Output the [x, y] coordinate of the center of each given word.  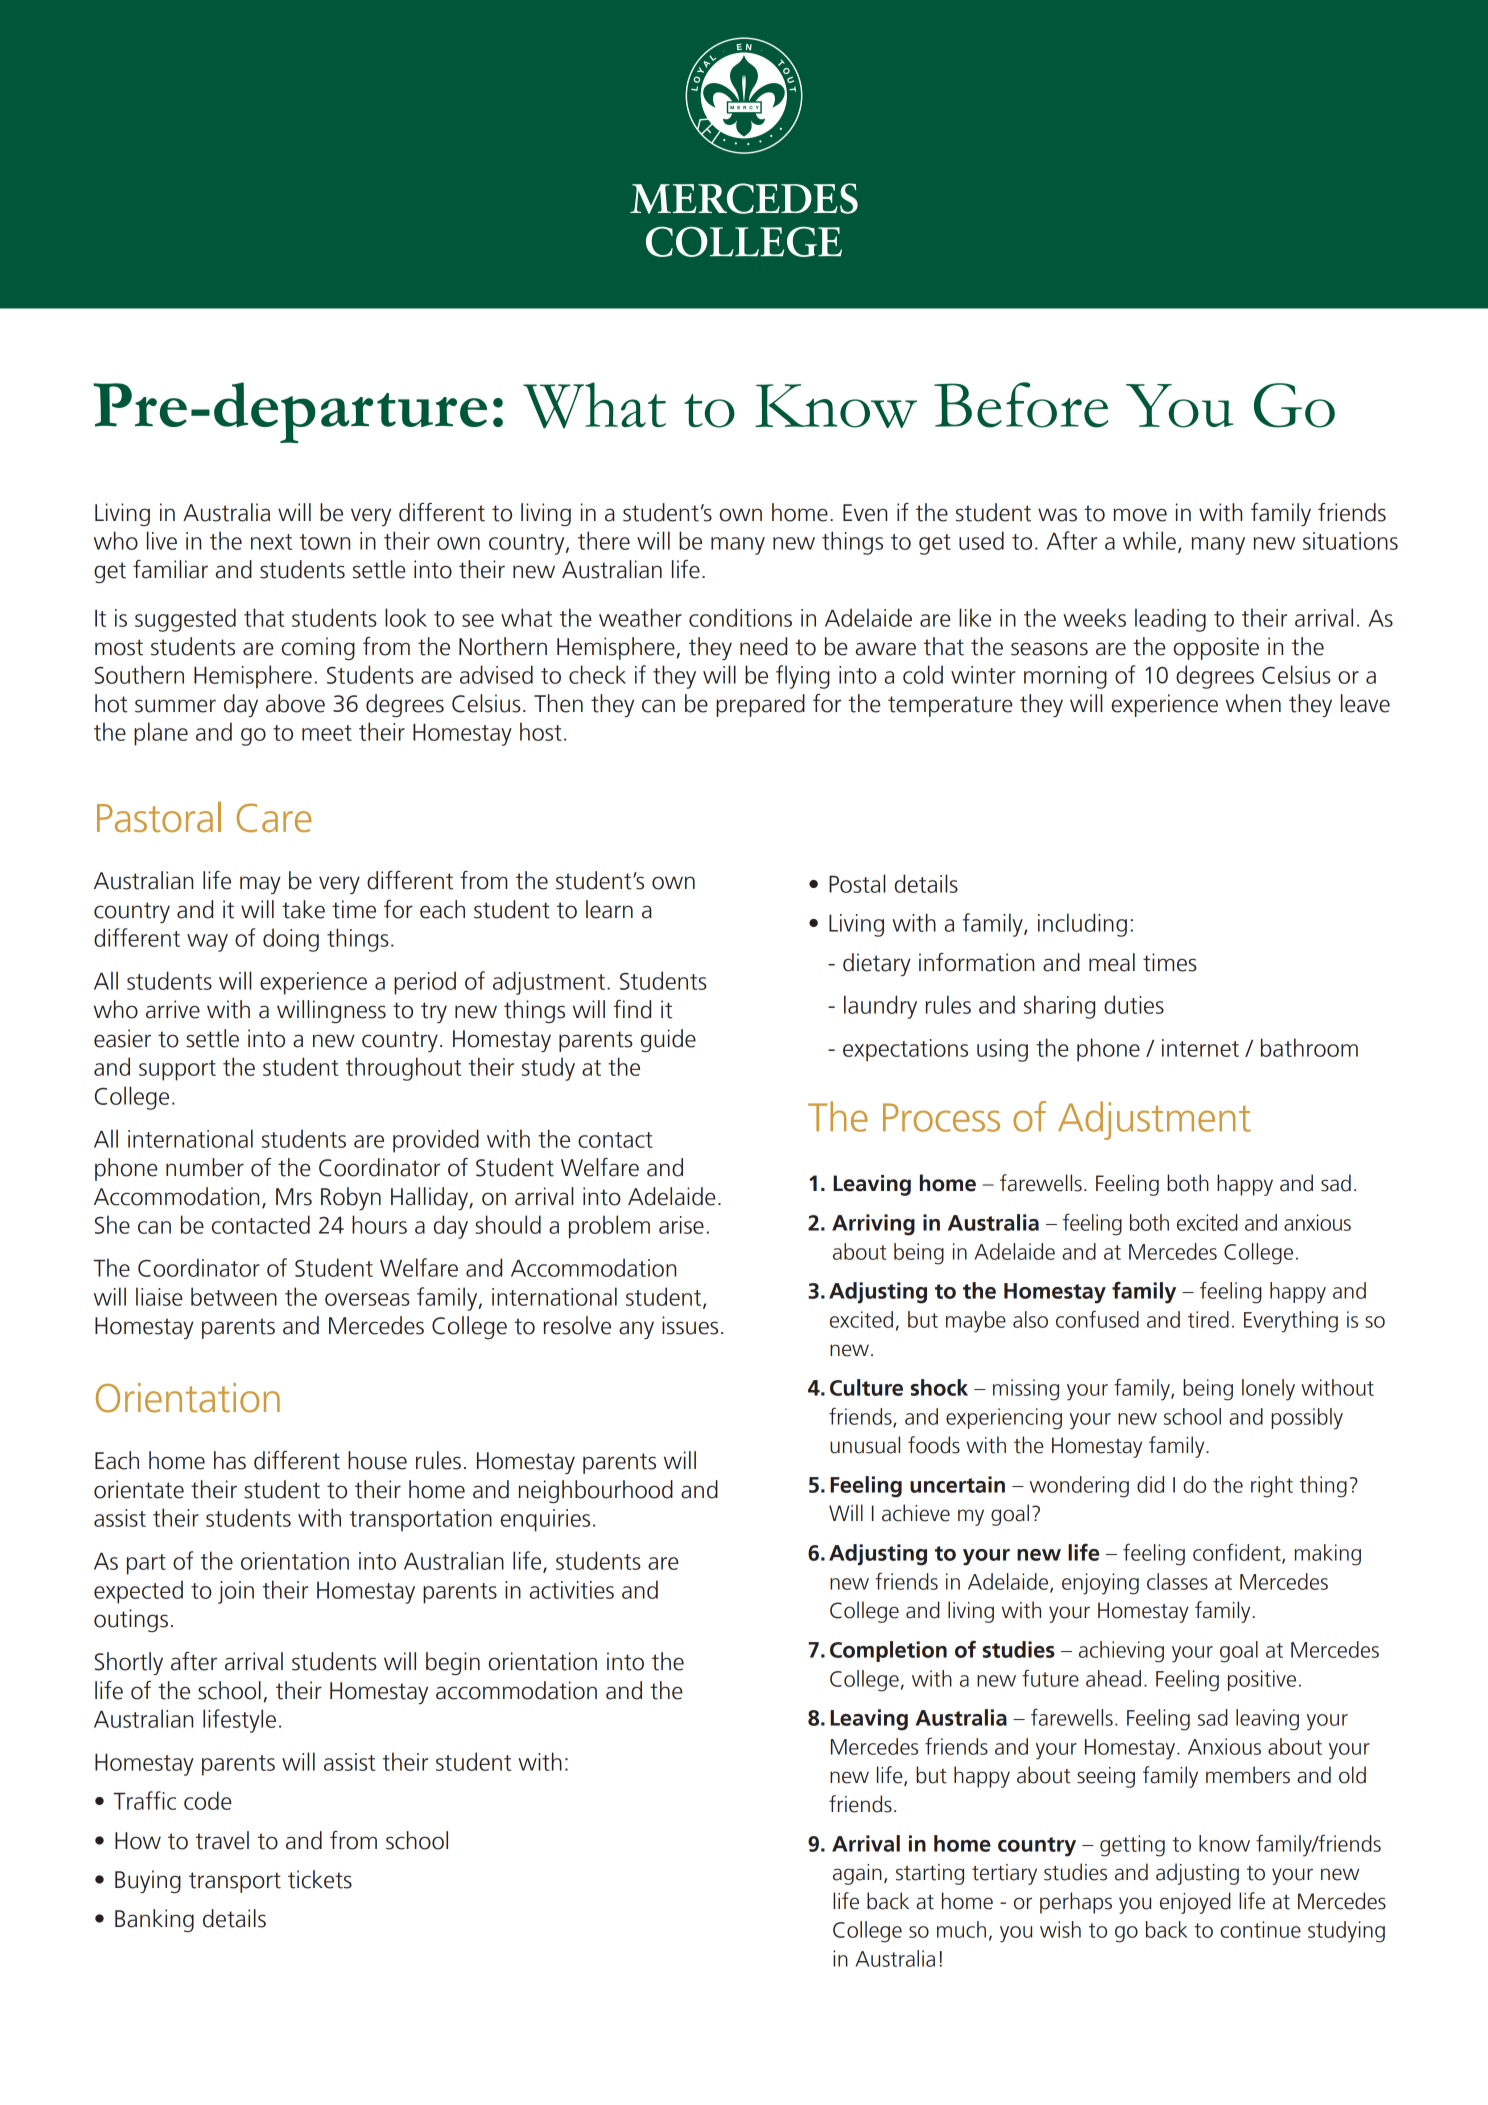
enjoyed [1195, 1903]
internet [1200, 1048]
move [1140, 515]
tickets [320, 1879]
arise [681, 1225]
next [271, 542]
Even [865, 513]
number [205, 1167]
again [857, 1874]
